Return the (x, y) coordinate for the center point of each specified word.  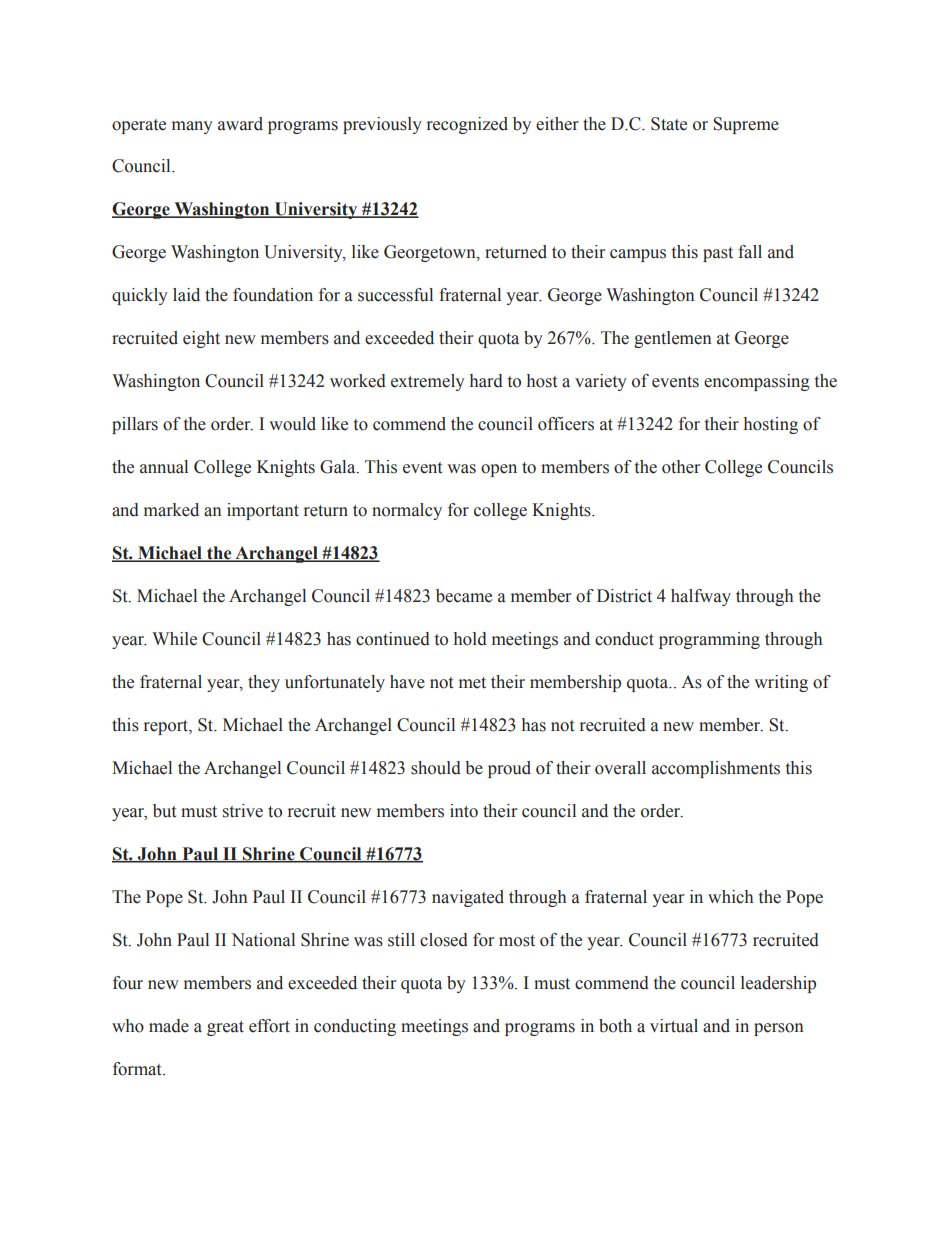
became (464, 596)
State (669, 124)
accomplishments (716, 769)
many (192, 127)
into (464, 811)
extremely (428, 382)
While (174, 639)
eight (201, 339)
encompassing (757, 382)
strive (243, 811)
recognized (467, 125)
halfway (701, 597)
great (225, 1028)
